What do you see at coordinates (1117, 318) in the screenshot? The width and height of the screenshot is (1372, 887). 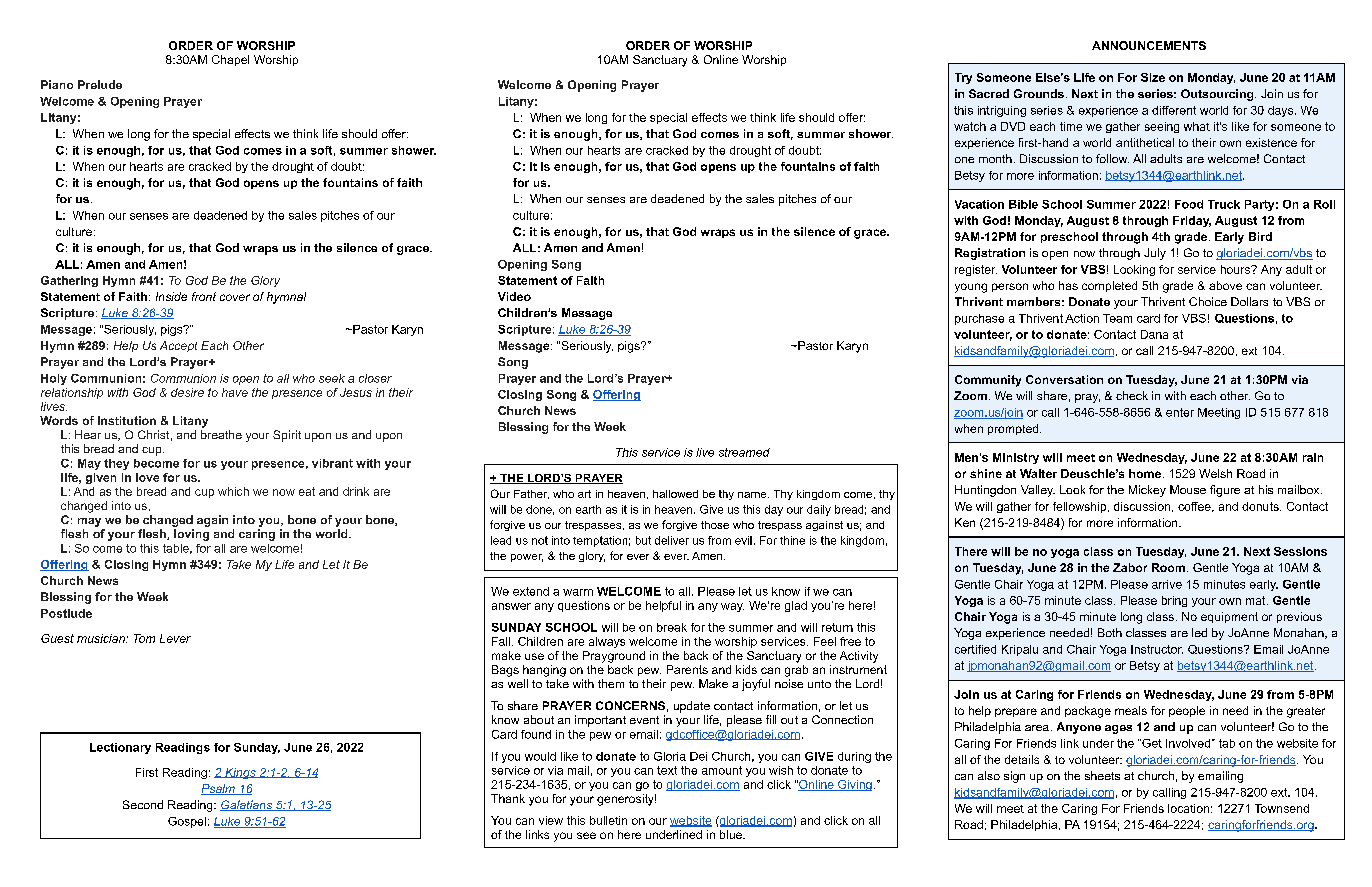 I see `Team` at bounding box center [1117, 318].
